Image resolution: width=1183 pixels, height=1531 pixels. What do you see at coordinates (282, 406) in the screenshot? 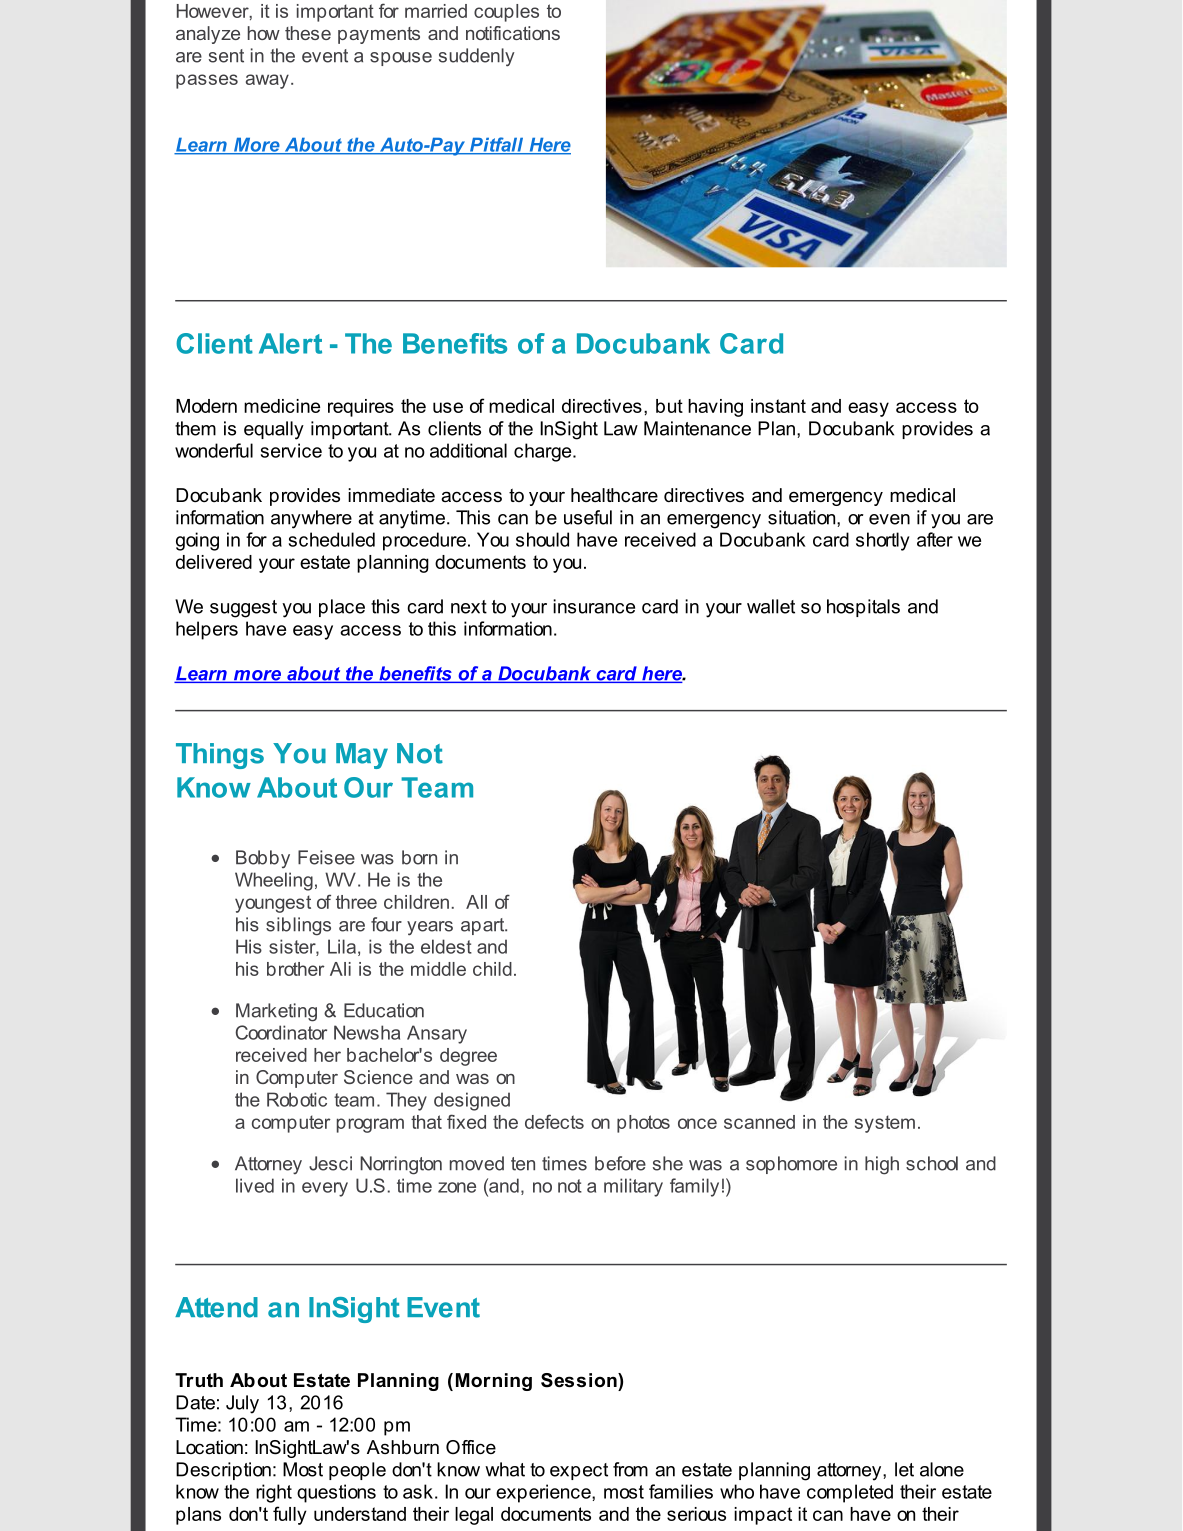
I see `medicine` at bounding box center [282, 406].
